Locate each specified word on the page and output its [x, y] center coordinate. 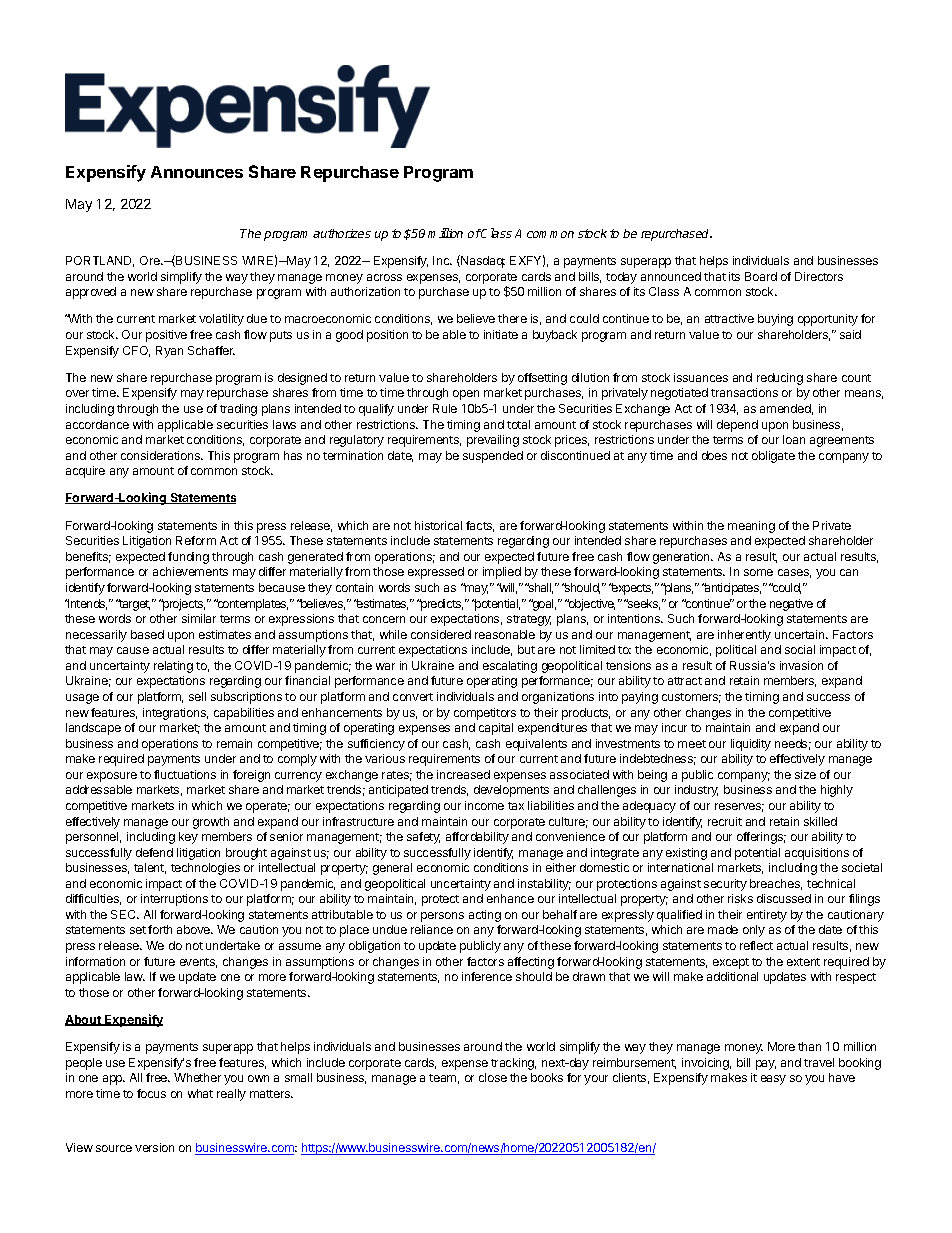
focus [151, 1093]
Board [761, 276]
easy [773, 1080]
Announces [197, 172]
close [493, 1077]
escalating [510, 667]
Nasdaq [482, 261]
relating [173, 667]
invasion [801, 665]
